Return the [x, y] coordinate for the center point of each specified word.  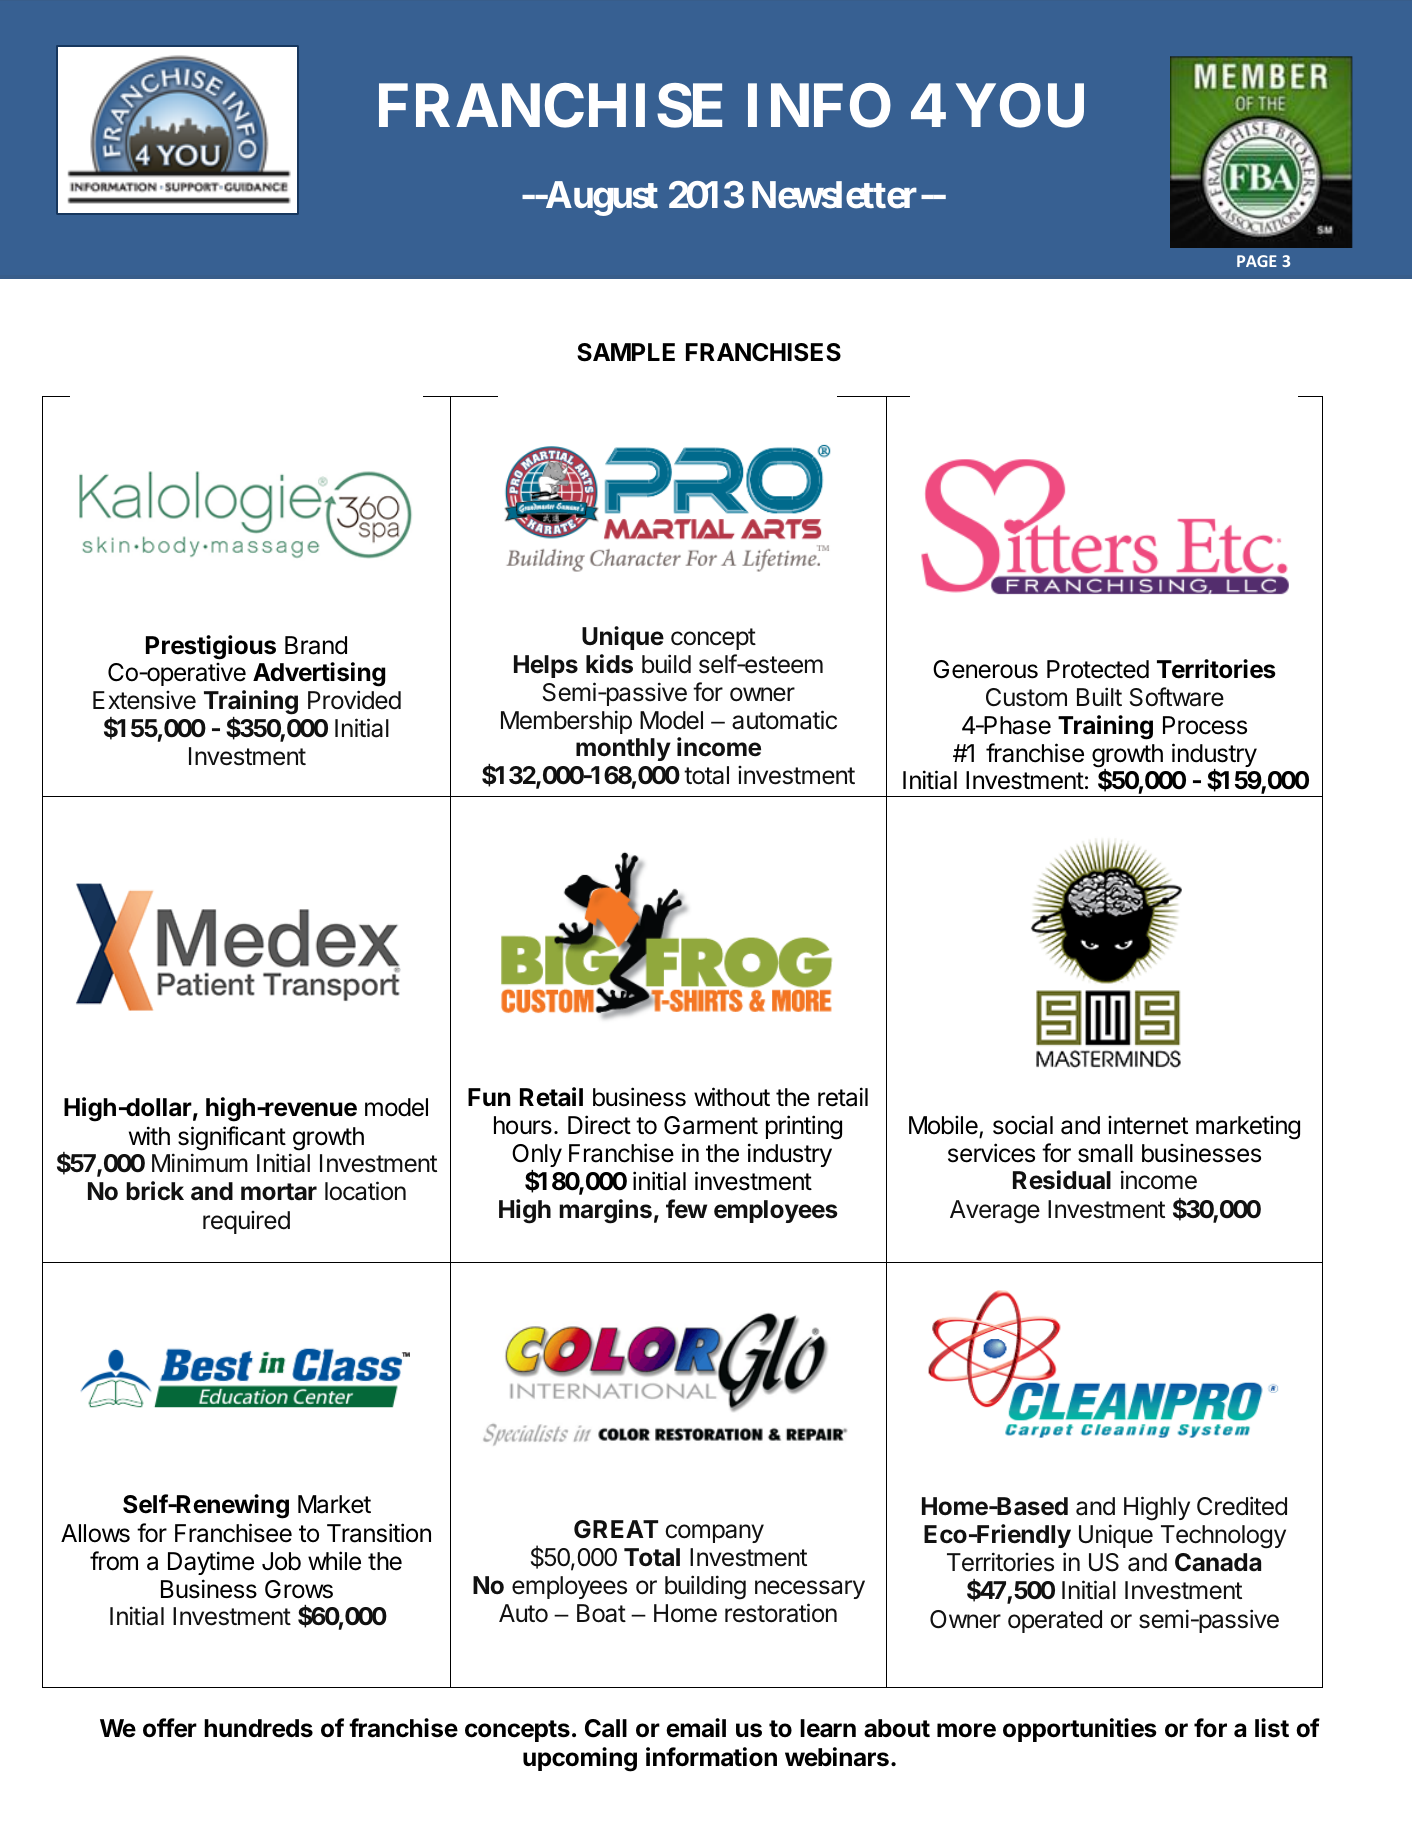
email [696, 1728]
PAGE [1257, 261]
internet [1148, 1125]
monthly [623, 749]
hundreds [258, 1728]
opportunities [1080, 1730]
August [600, 198]
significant [232, 1138]
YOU [1020, 106]
